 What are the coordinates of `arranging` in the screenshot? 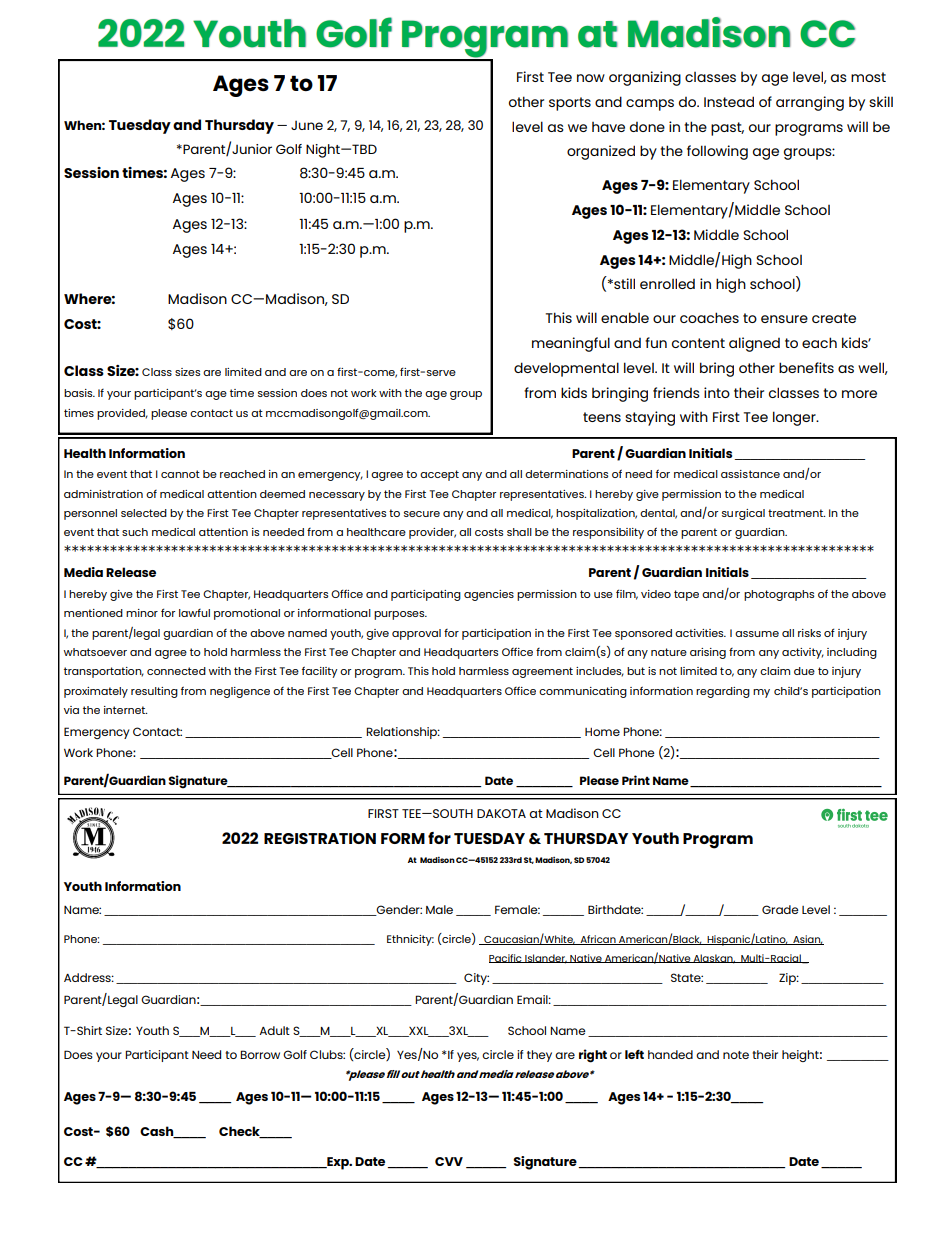 It's located at (810, 103).
